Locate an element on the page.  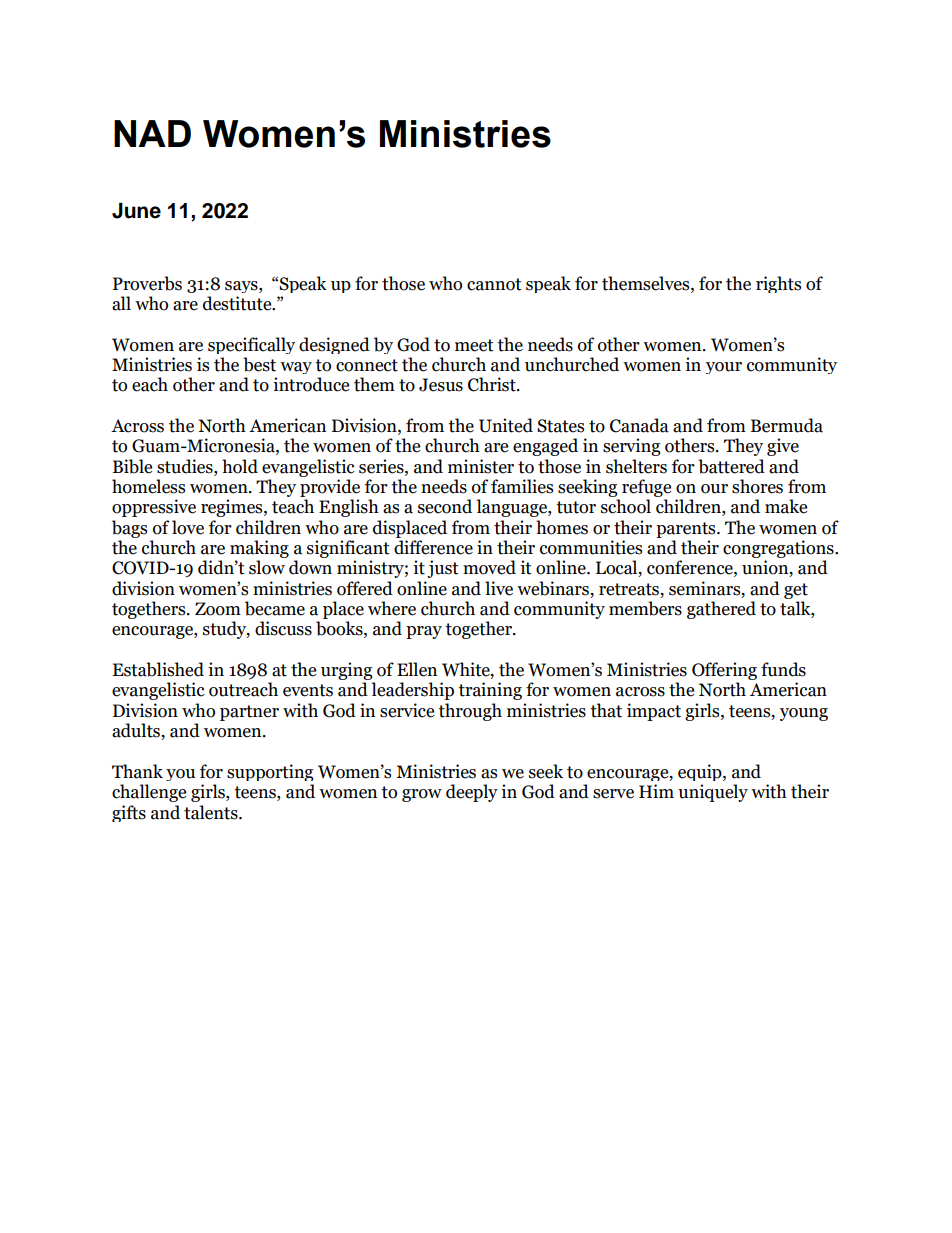
Zoom is located at coordinates (218, 609).
